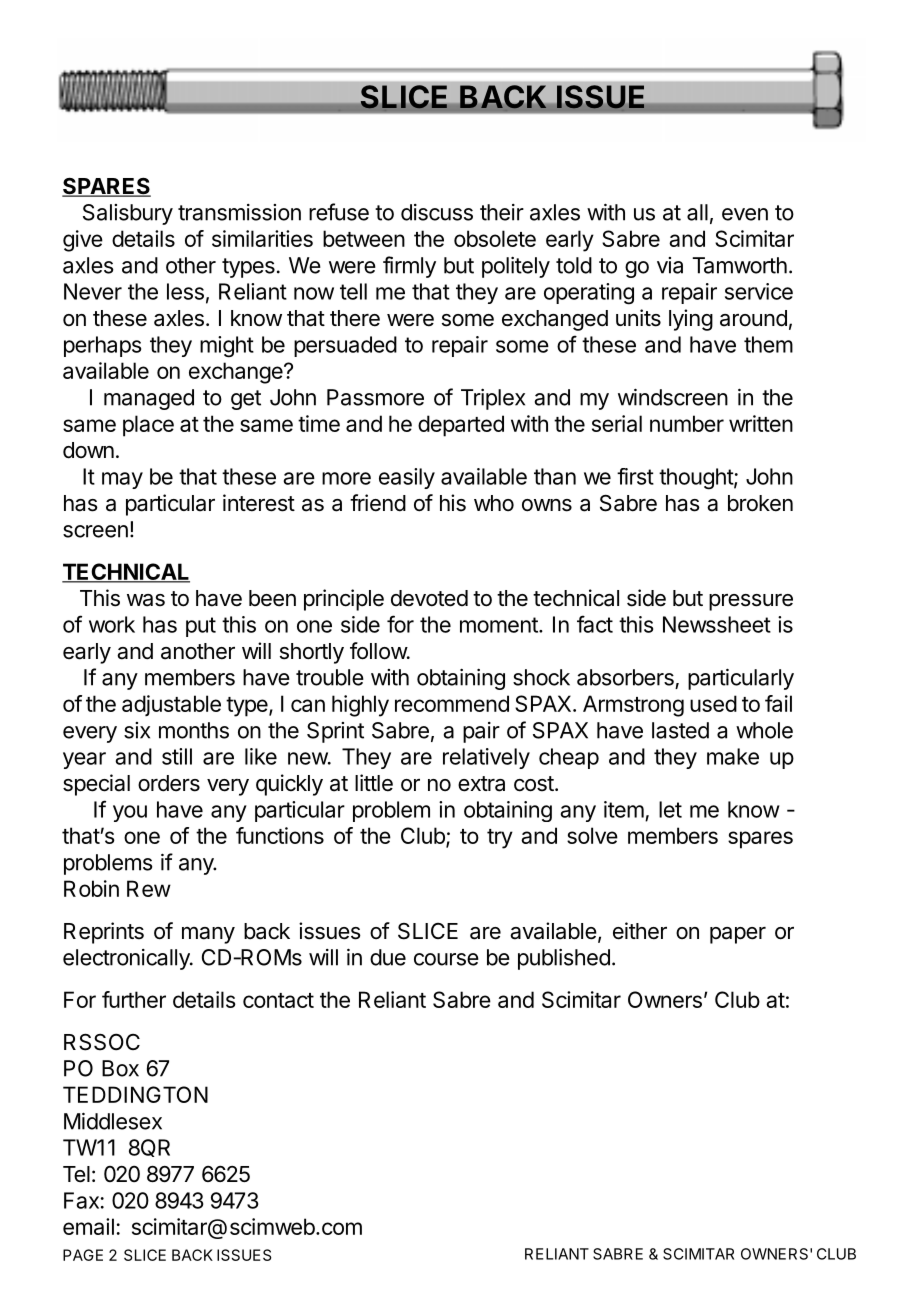  I want to click on recommend, so click(452, 703).
